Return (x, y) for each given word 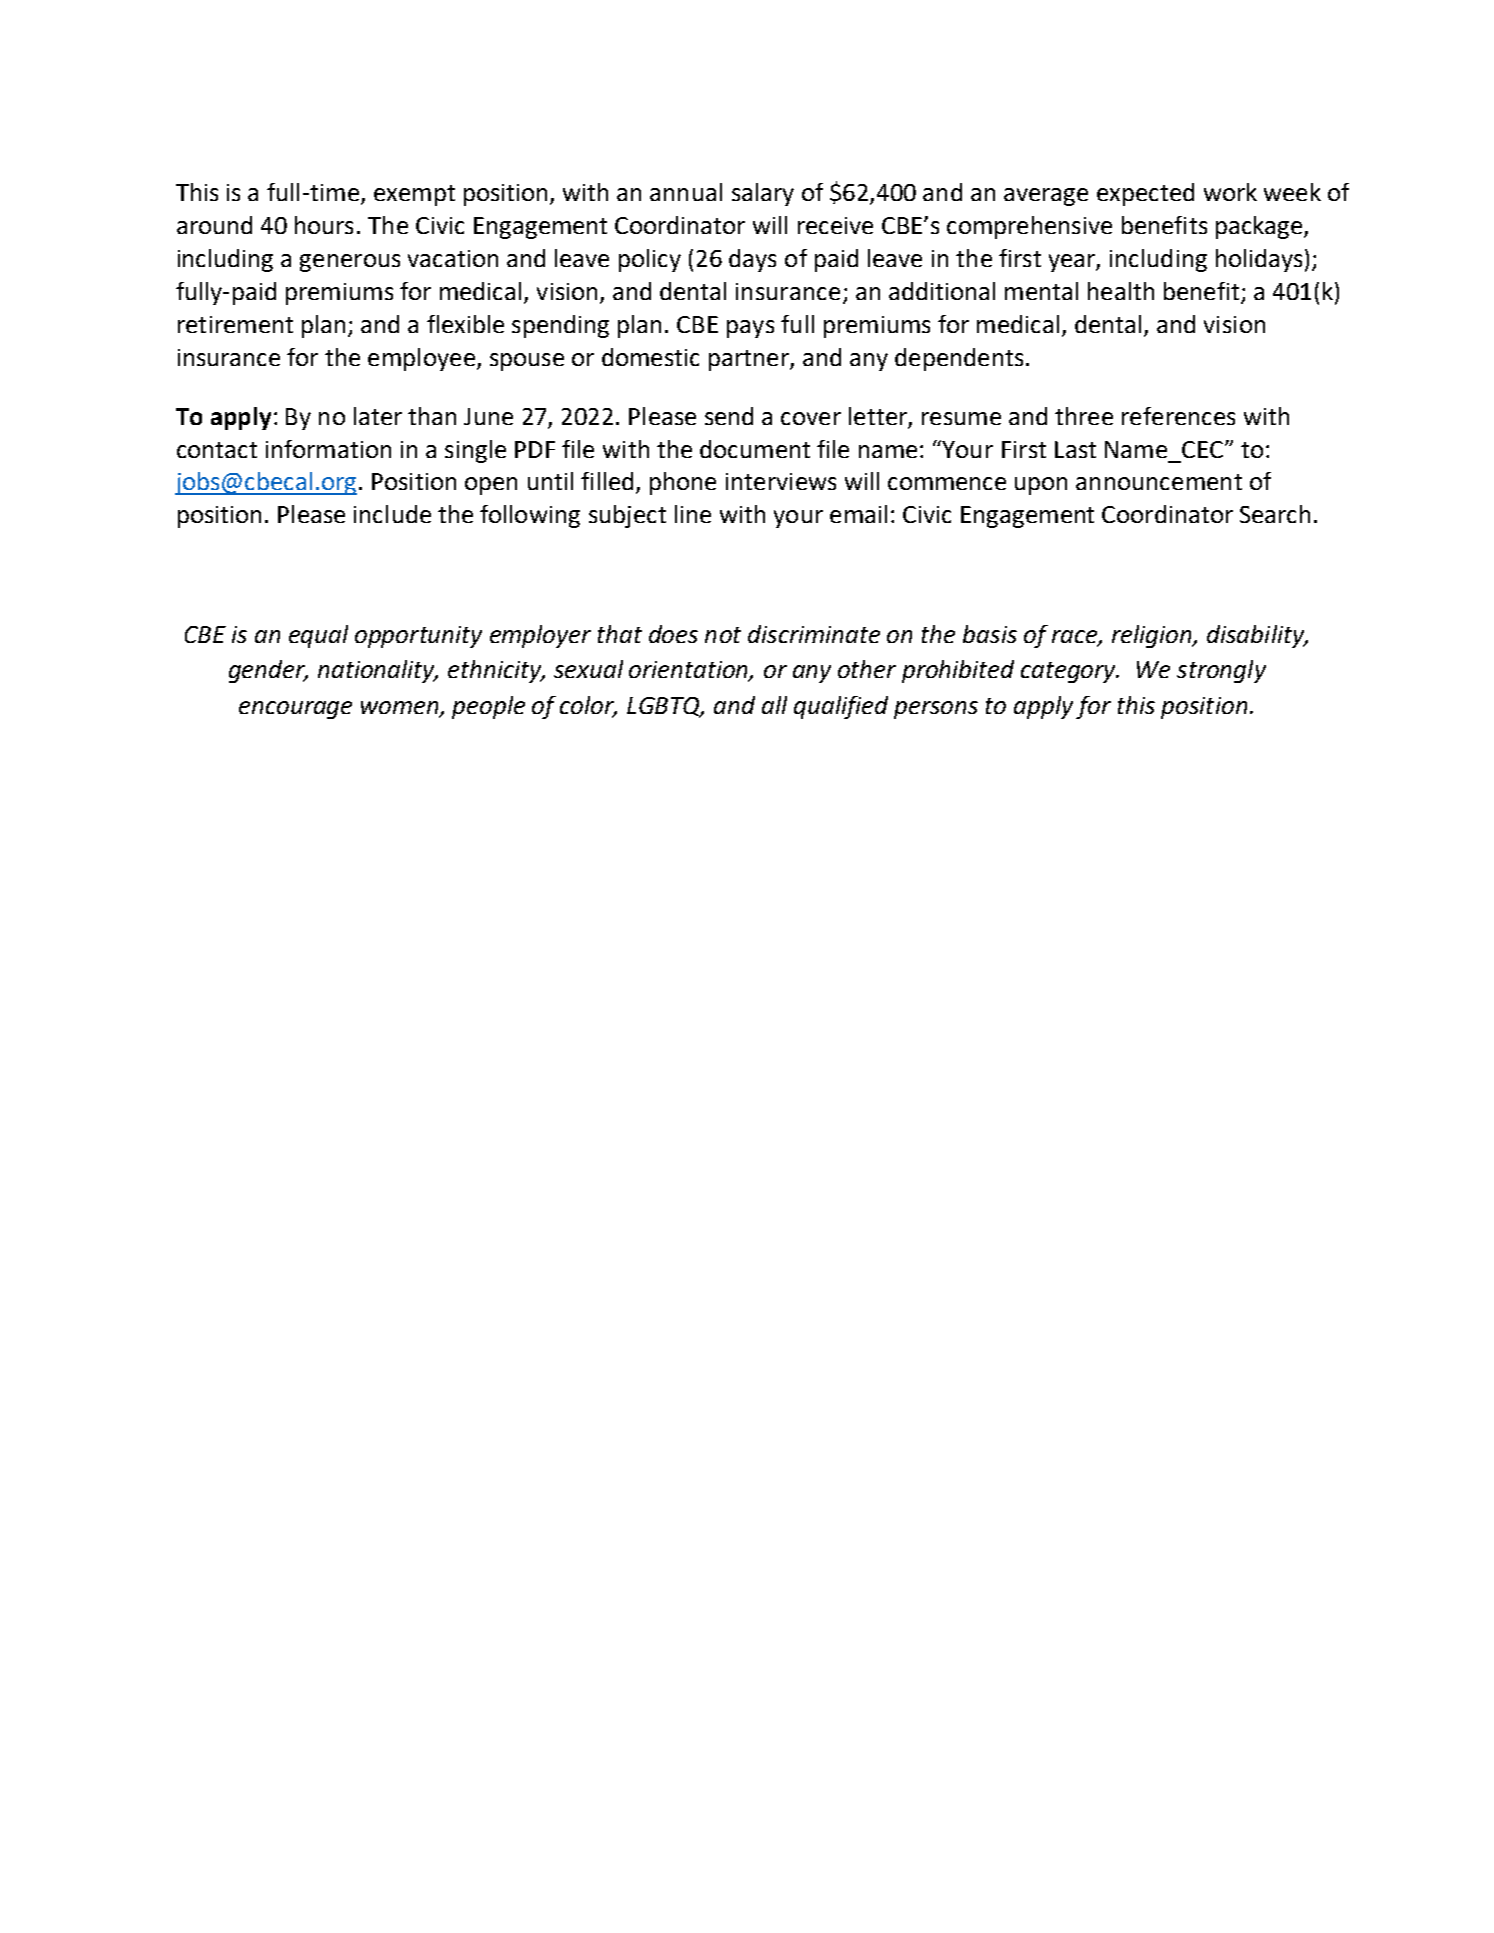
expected (1145, 194)
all (774, 705)
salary (763, 194)
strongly (1221, 671)
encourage (295, 710)
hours (324, 225)
